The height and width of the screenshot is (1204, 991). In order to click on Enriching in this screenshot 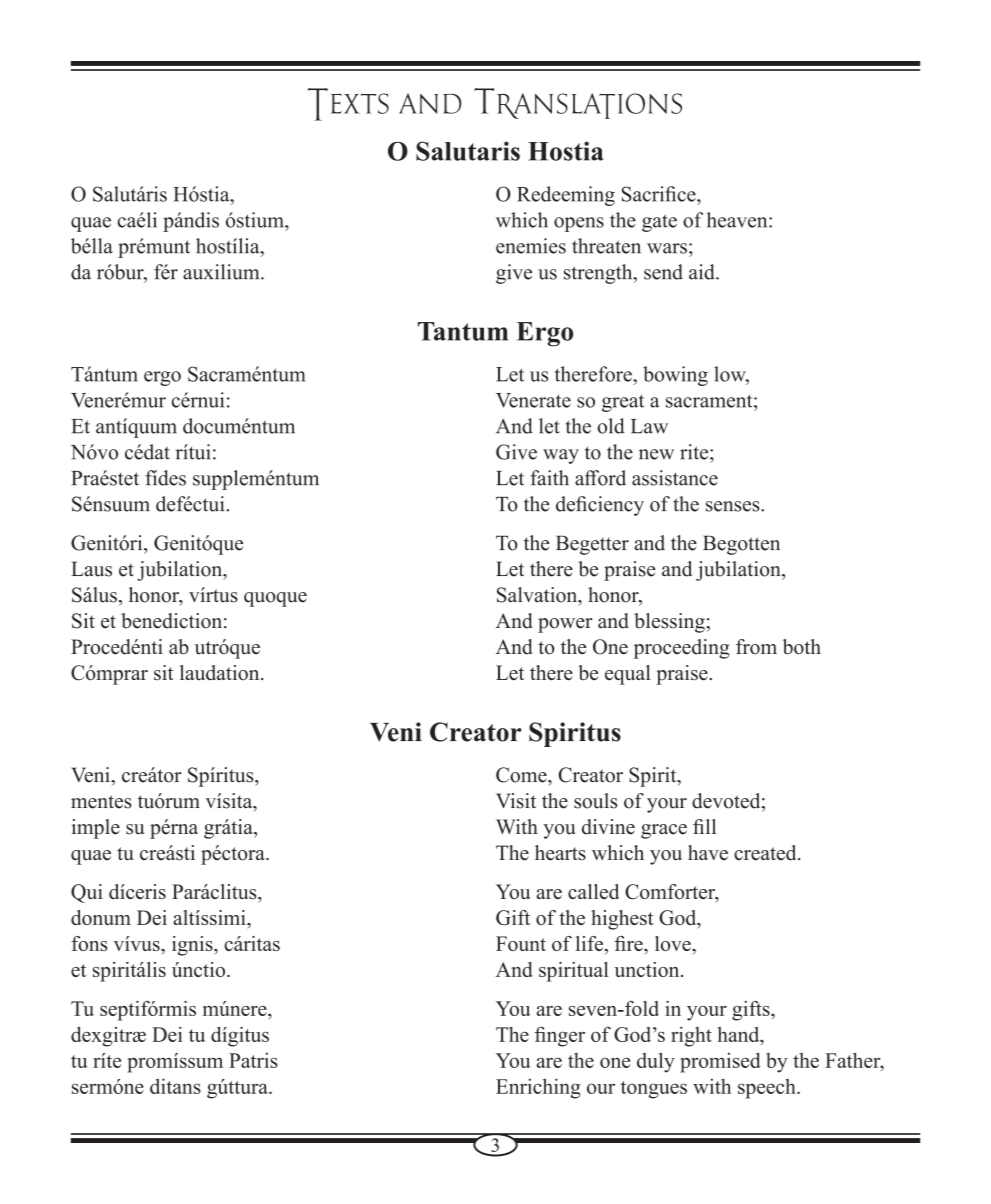, I will do `click(538, 1088)`.
